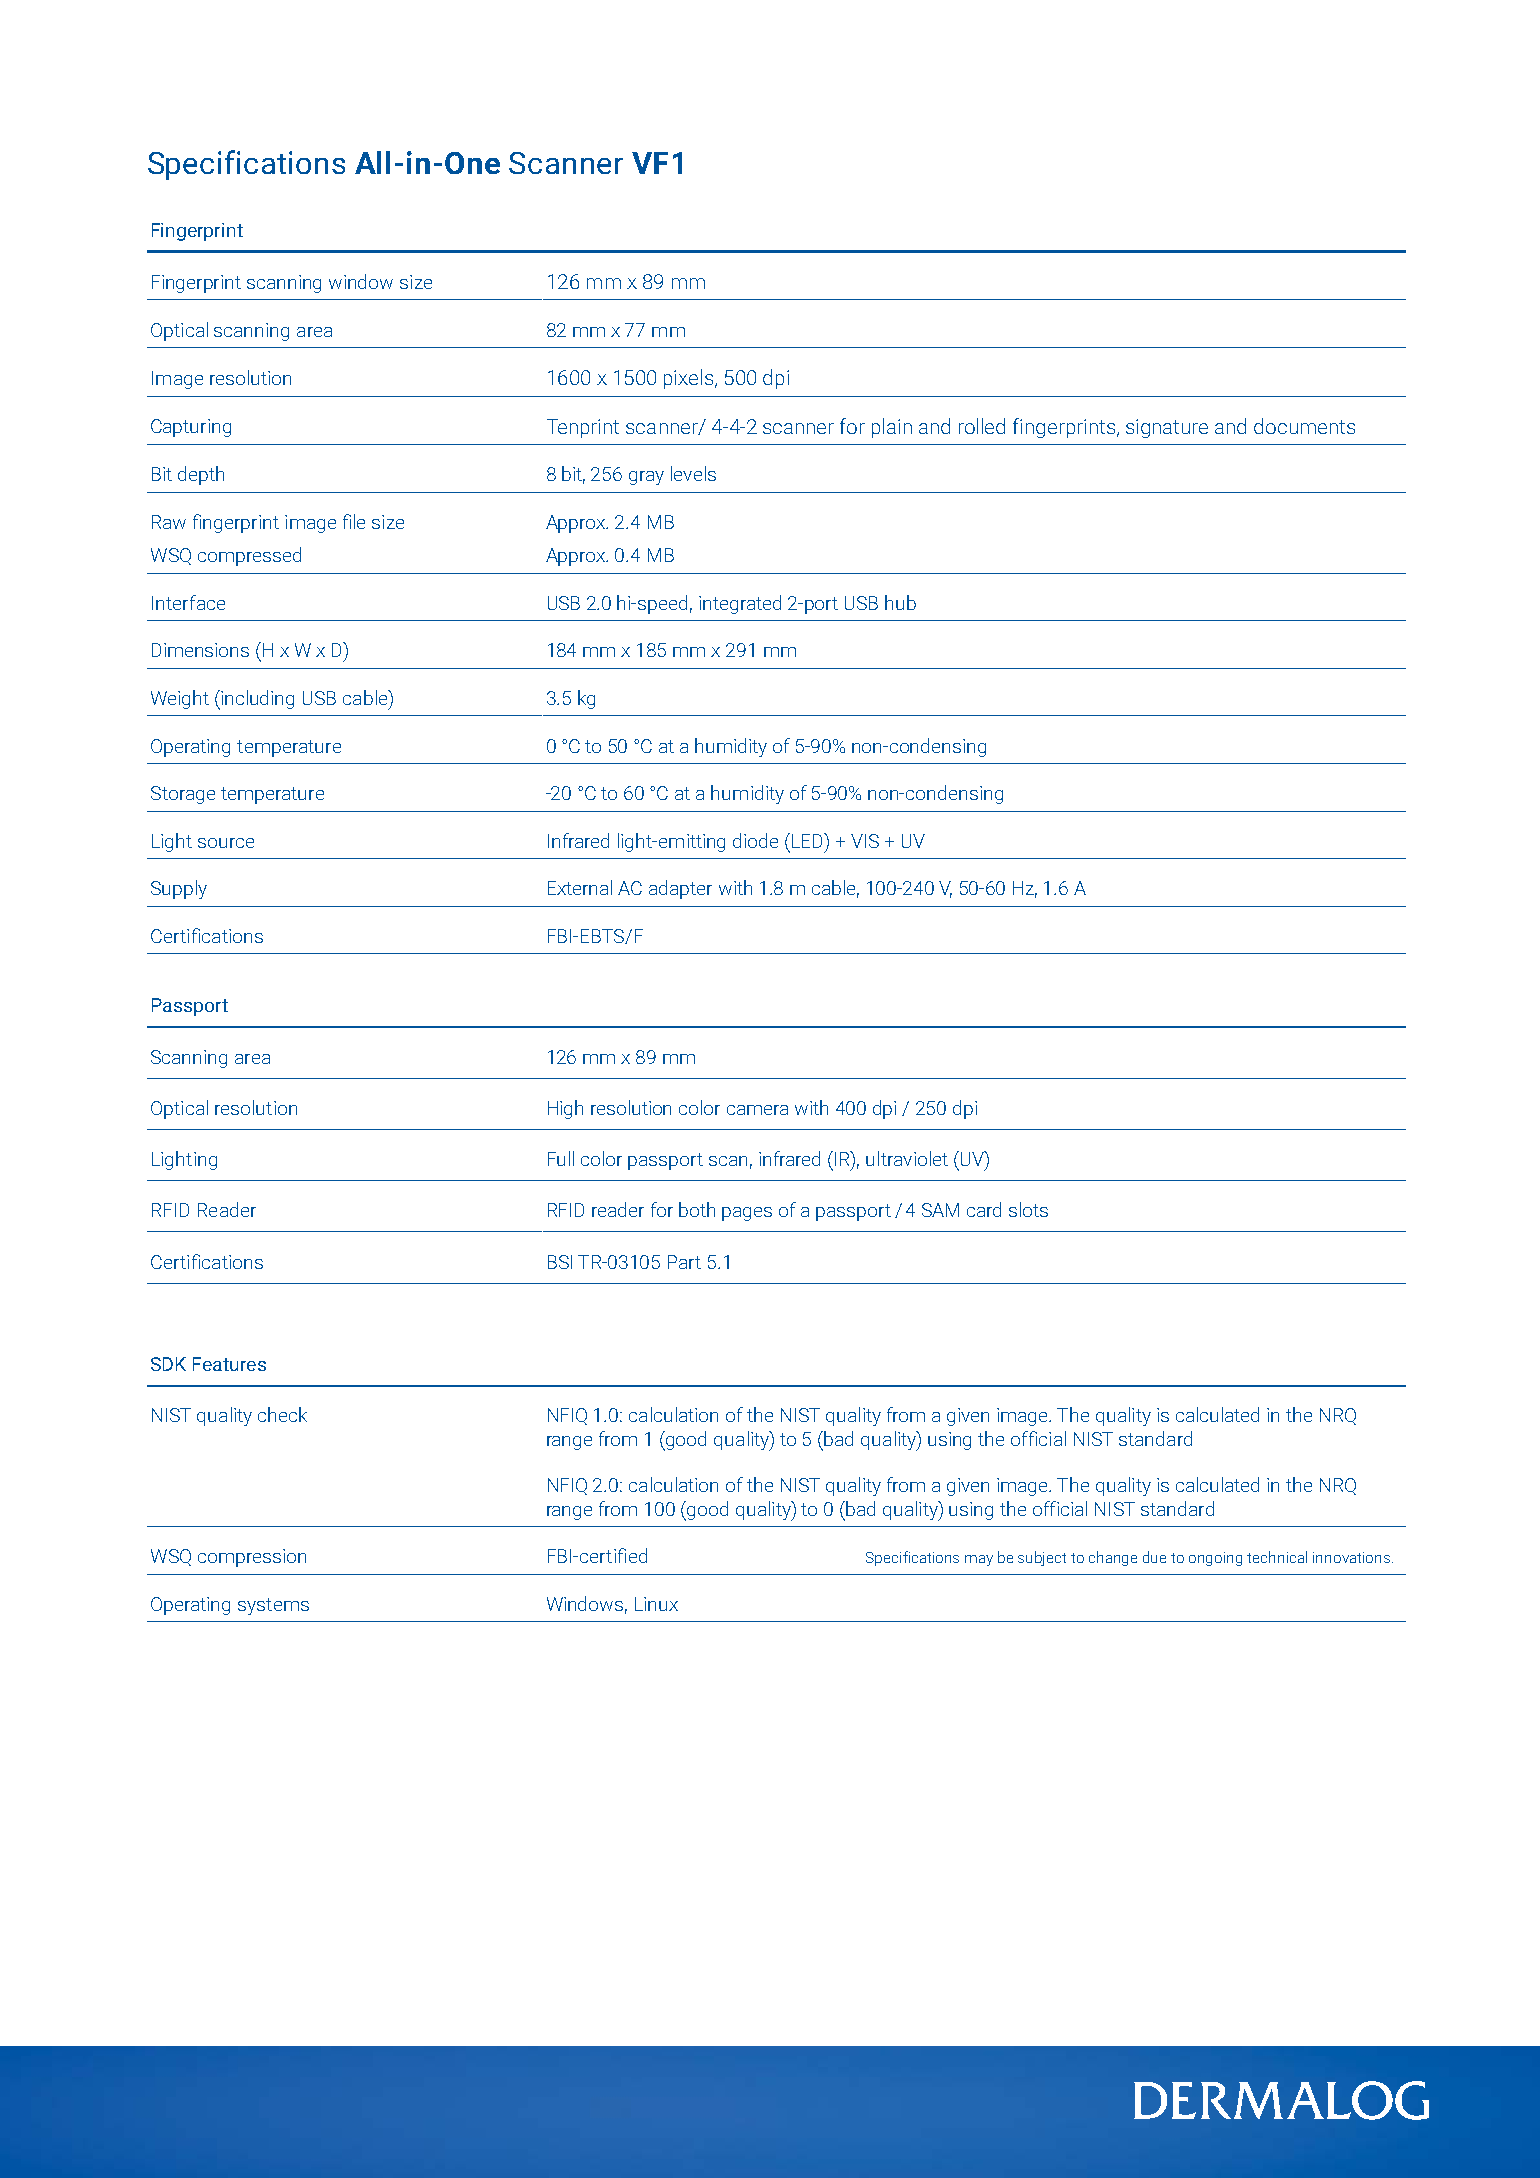 The image size is (1540, 2178). Describe the element at coordinates (680, 889) in the page. I see `adapter` at that location.
